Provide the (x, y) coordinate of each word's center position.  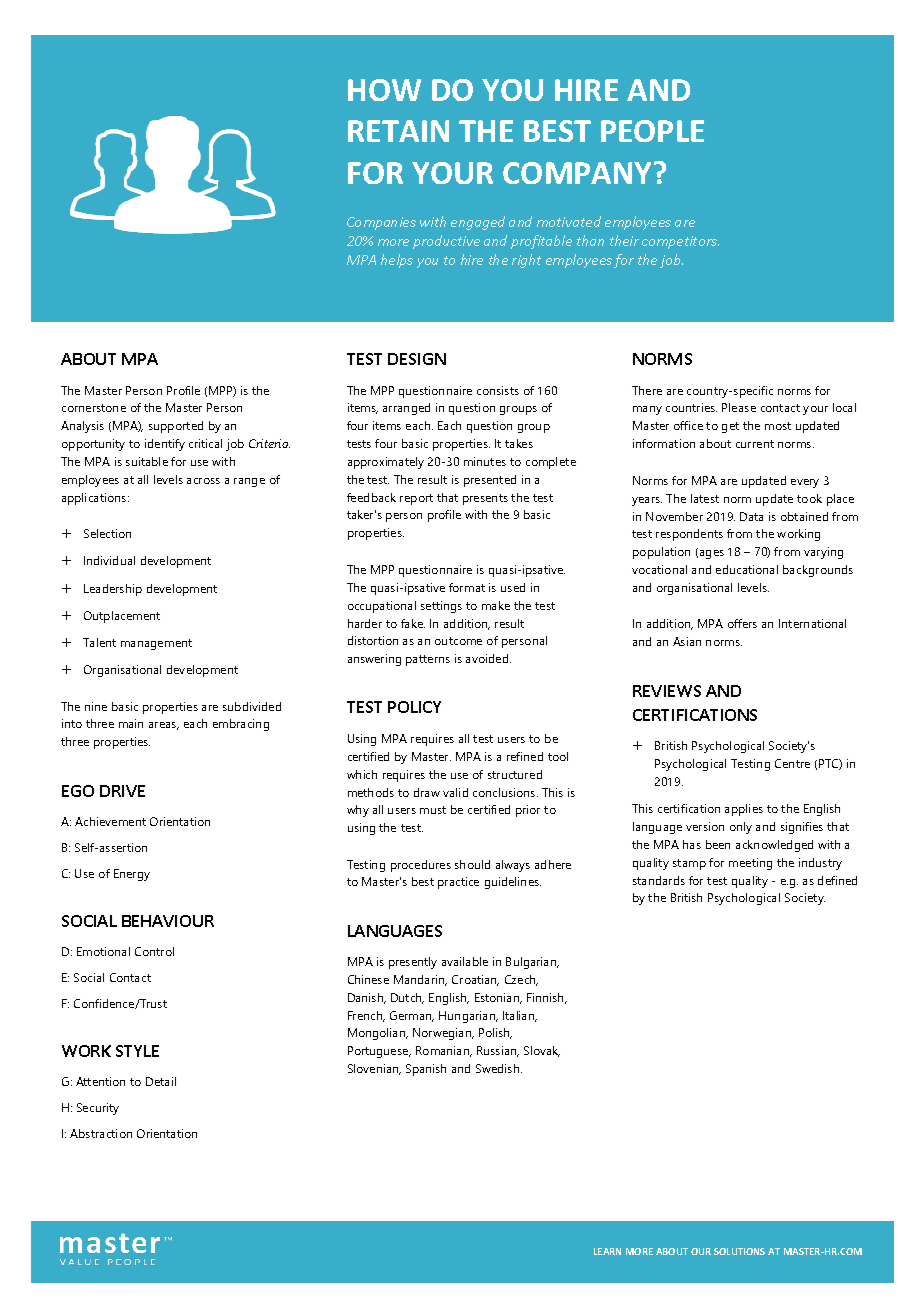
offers (742, 623)
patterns (428, 660)
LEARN (607, 1251)
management (156, 644)
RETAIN (398, 131)
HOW (384, 90)
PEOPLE (652, 131)
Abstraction (101, 1133)
